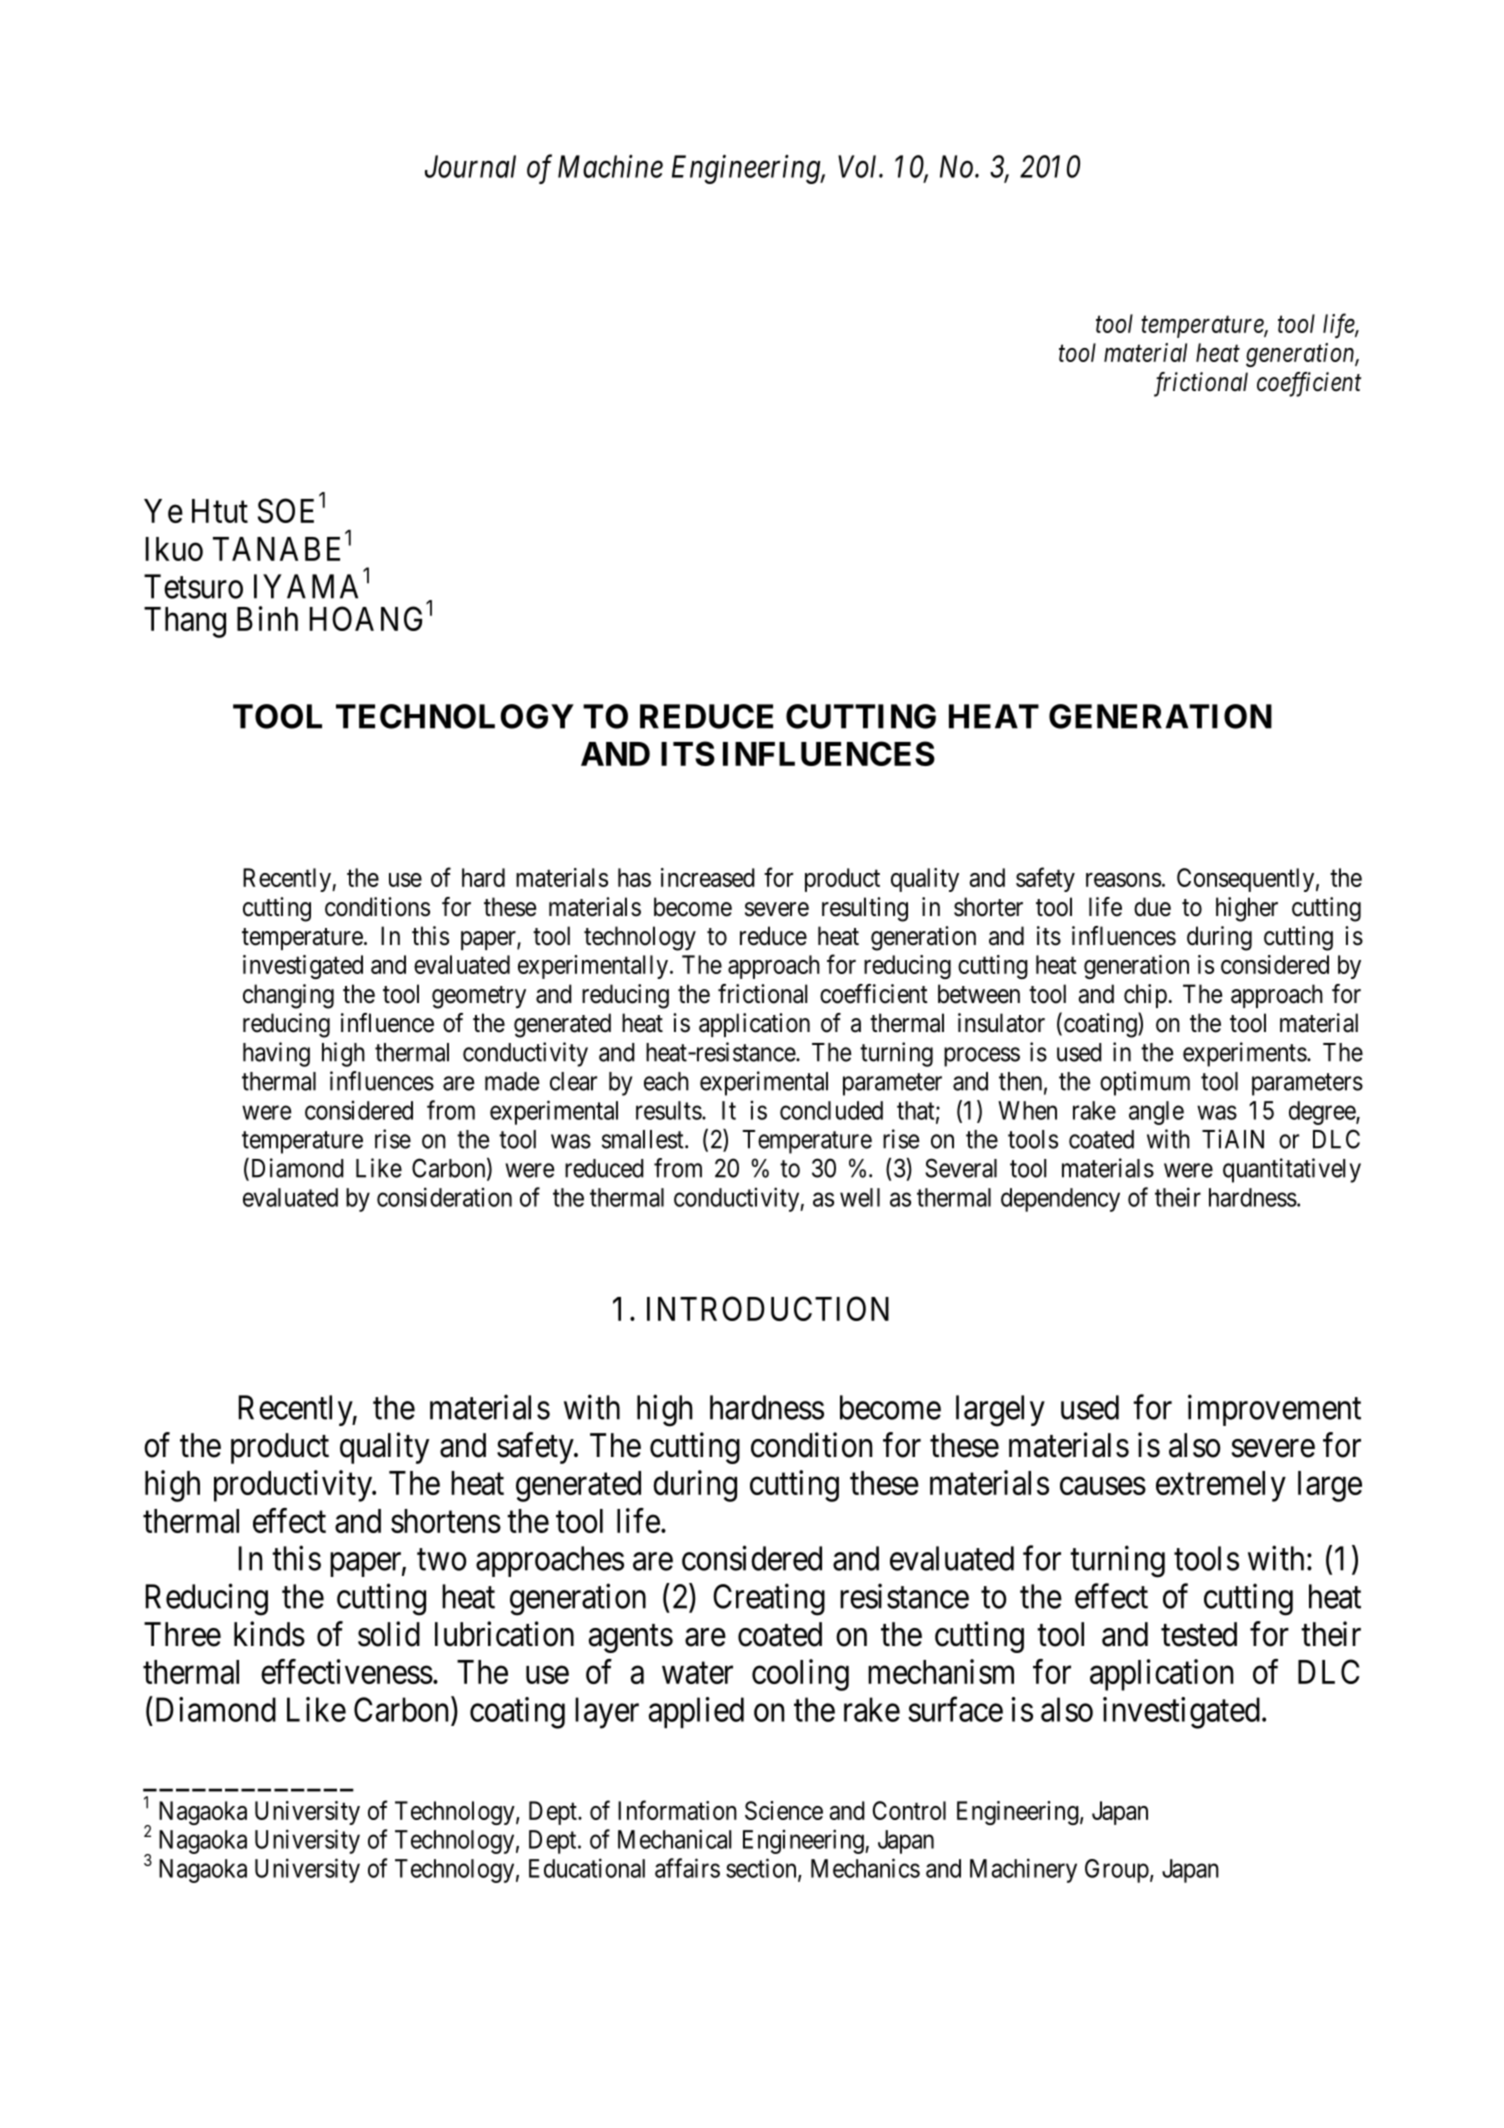 The image size is (1504, 2128). What do you see at coordinates (288, 996) in the screenshot?
I see `changing` at bounding box center [288, 996].
